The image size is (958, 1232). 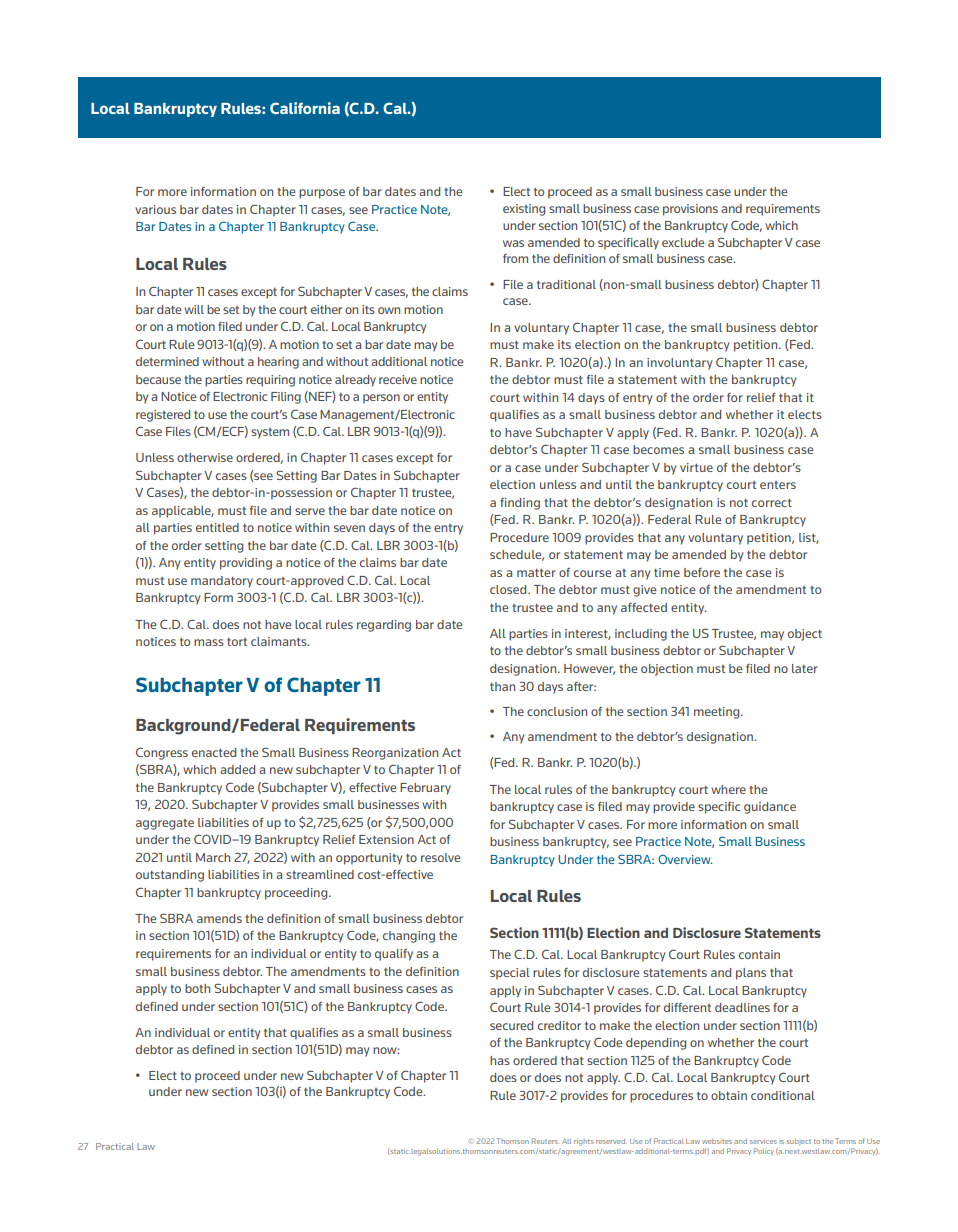 I want to click on otherwise, so click(x=205, y=457).
